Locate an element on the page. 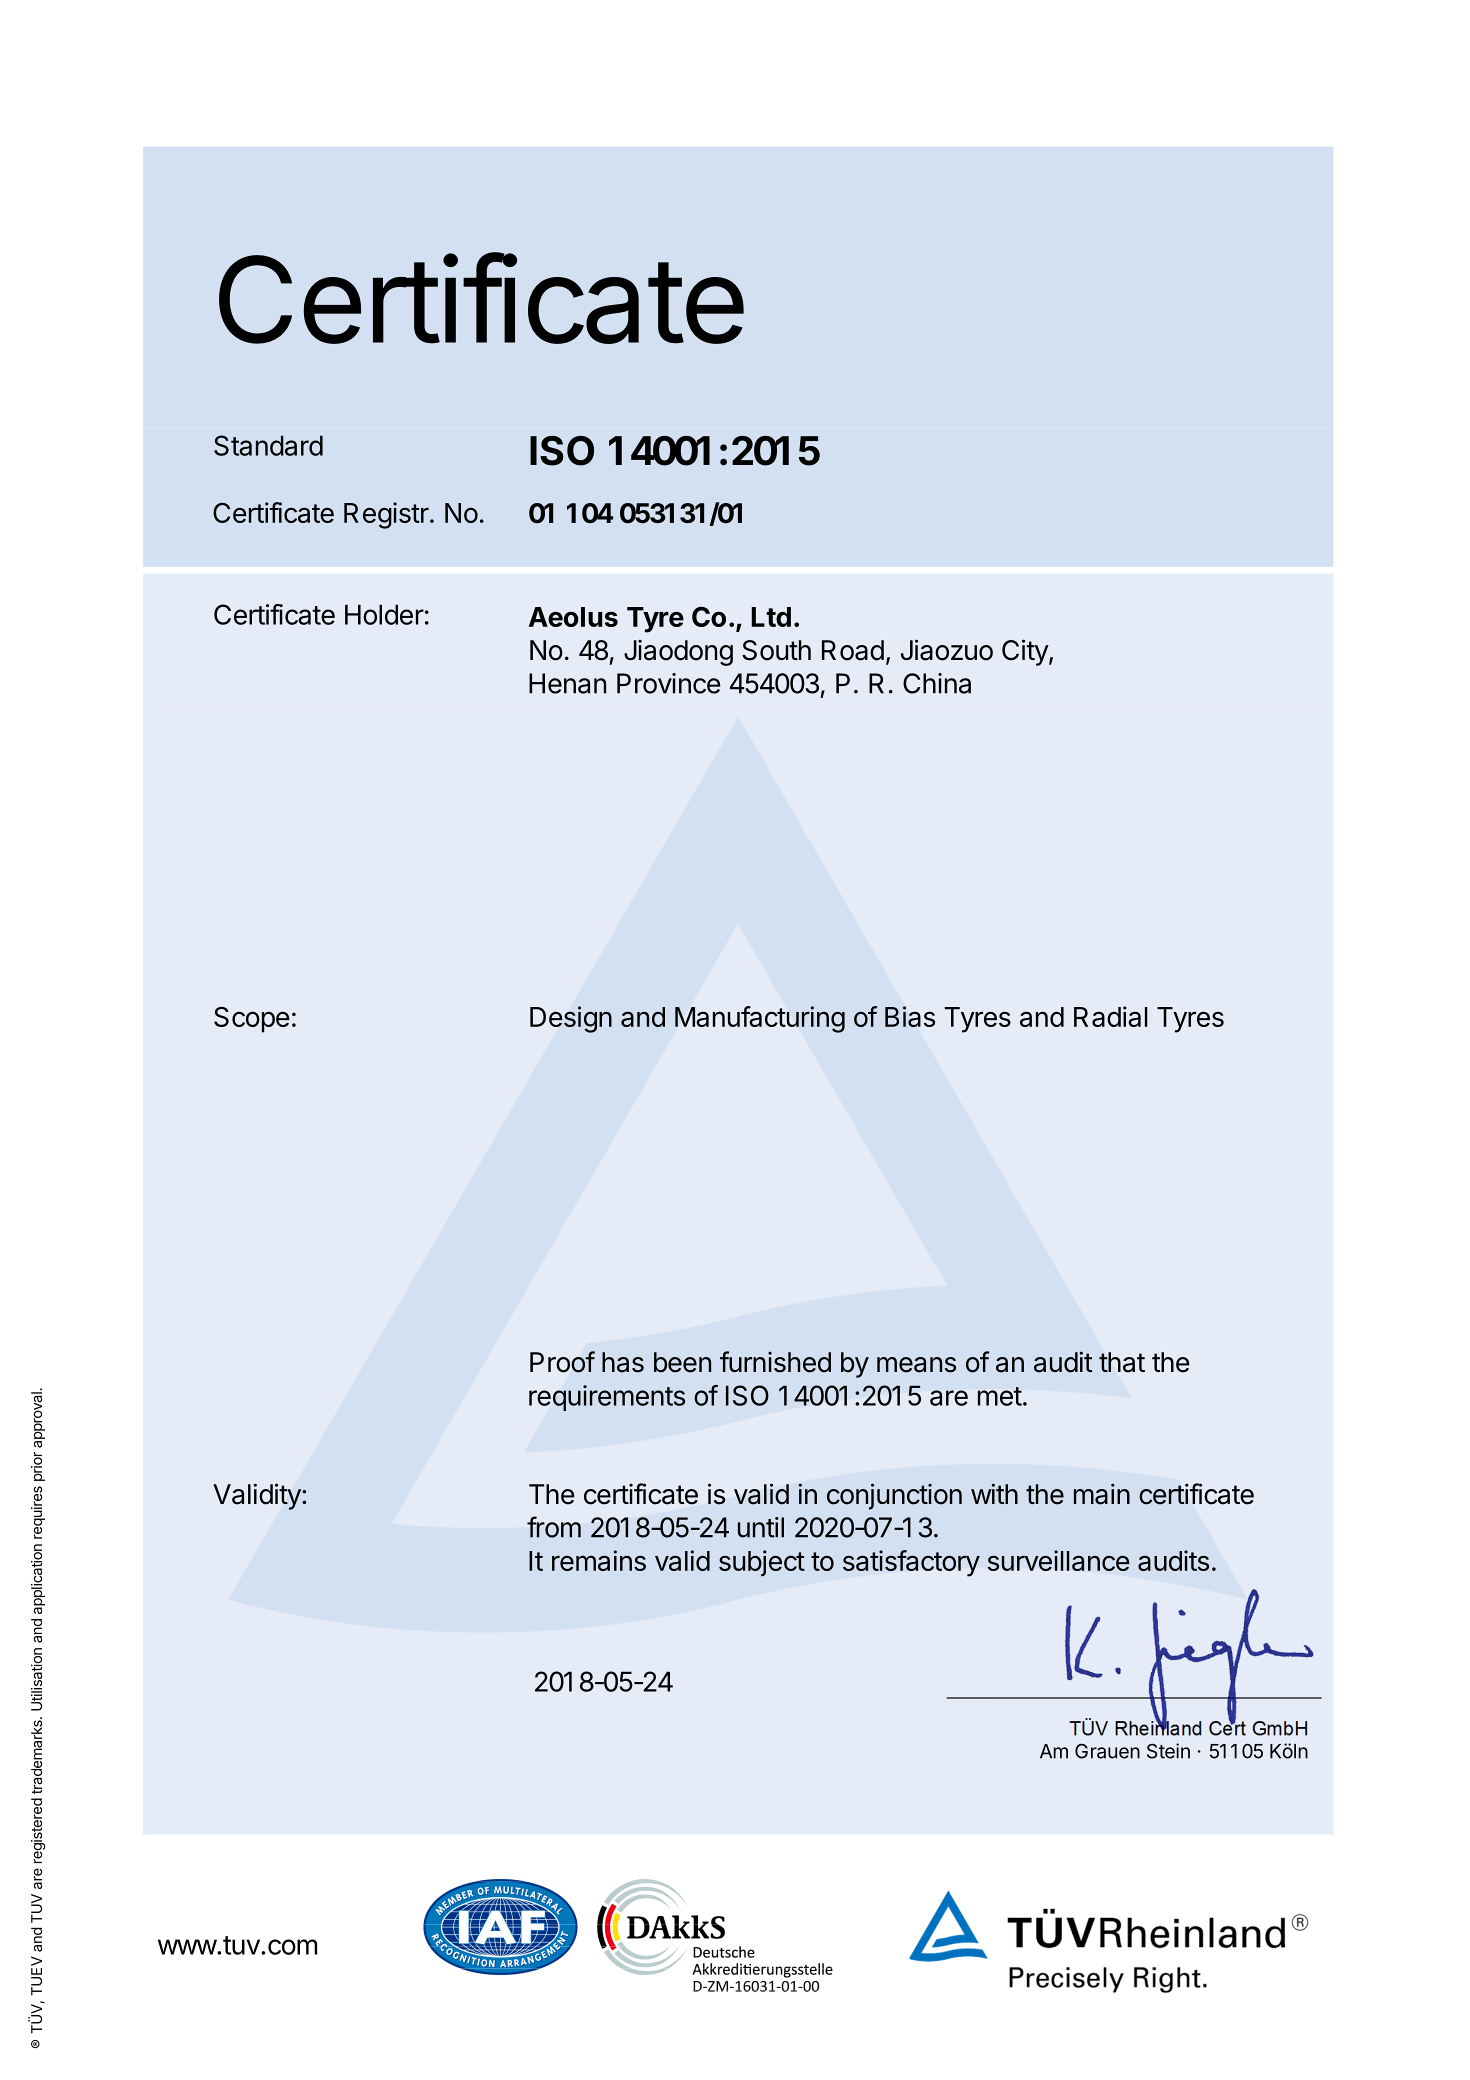 Image resolution: width=1470 pixels, height=2080 pixels. City is located at coordinates (1026, 652).
